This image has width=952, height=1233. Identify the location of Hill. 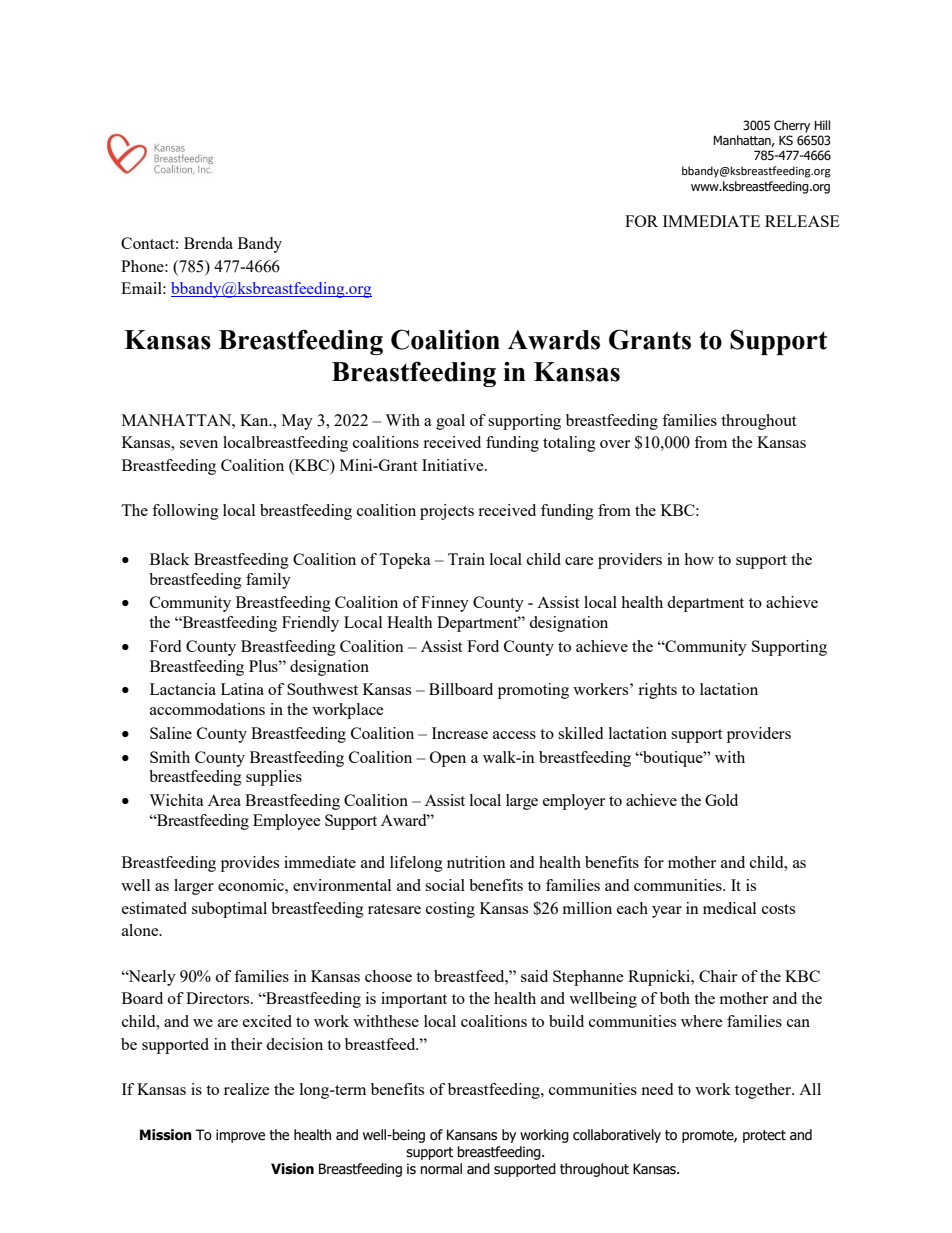
(822, 125).
